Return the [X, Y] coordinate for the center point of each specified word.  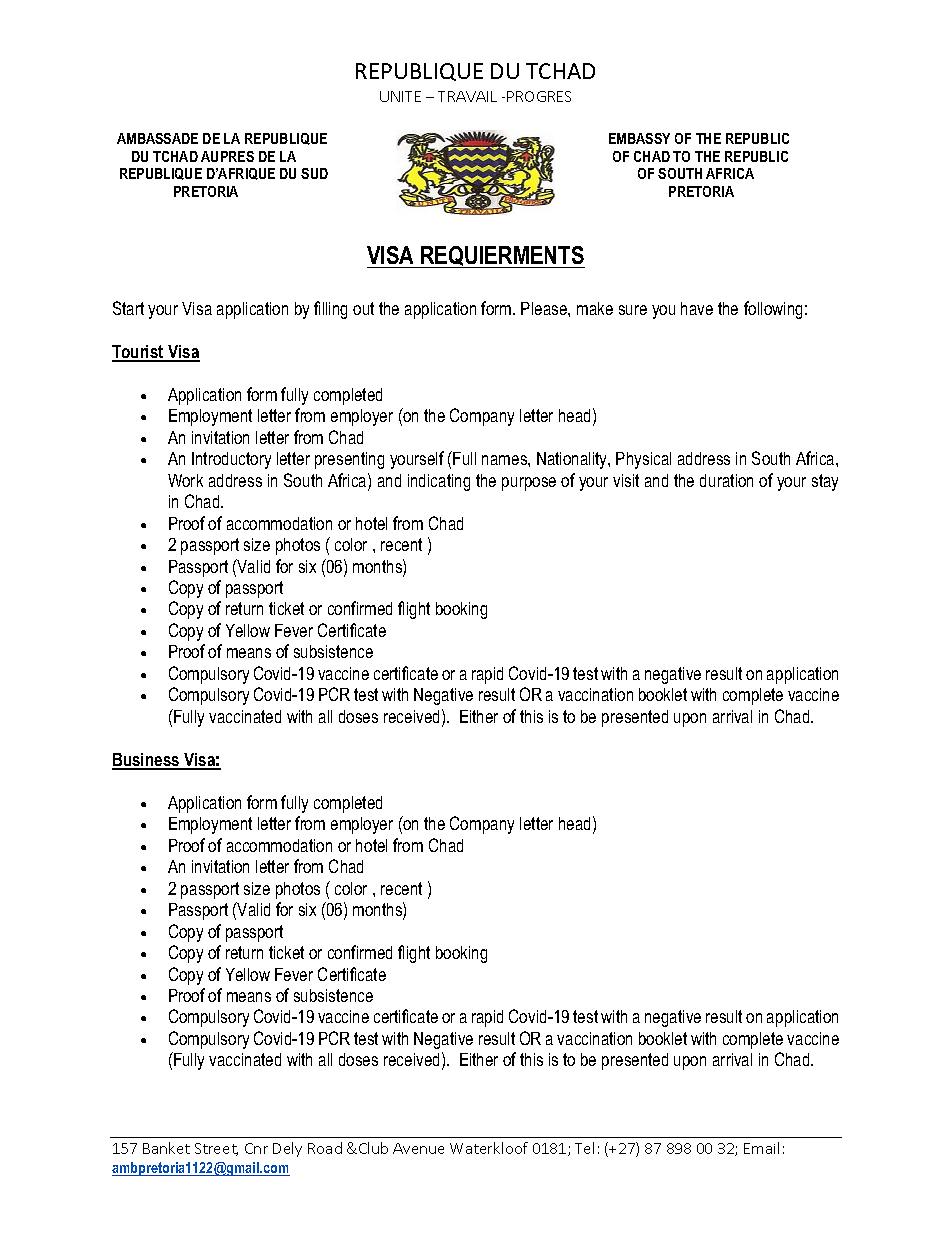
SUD [314, 173]
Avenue [418, 1148]
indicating [439, 482]
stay [825, 482]
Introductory [231, 460]
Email [761, 1148]
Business [147, 761]
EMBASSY [639, 138]
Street [216, 1149]
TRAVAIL [467, 96]
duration [726, 480]
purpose [529, 484]
